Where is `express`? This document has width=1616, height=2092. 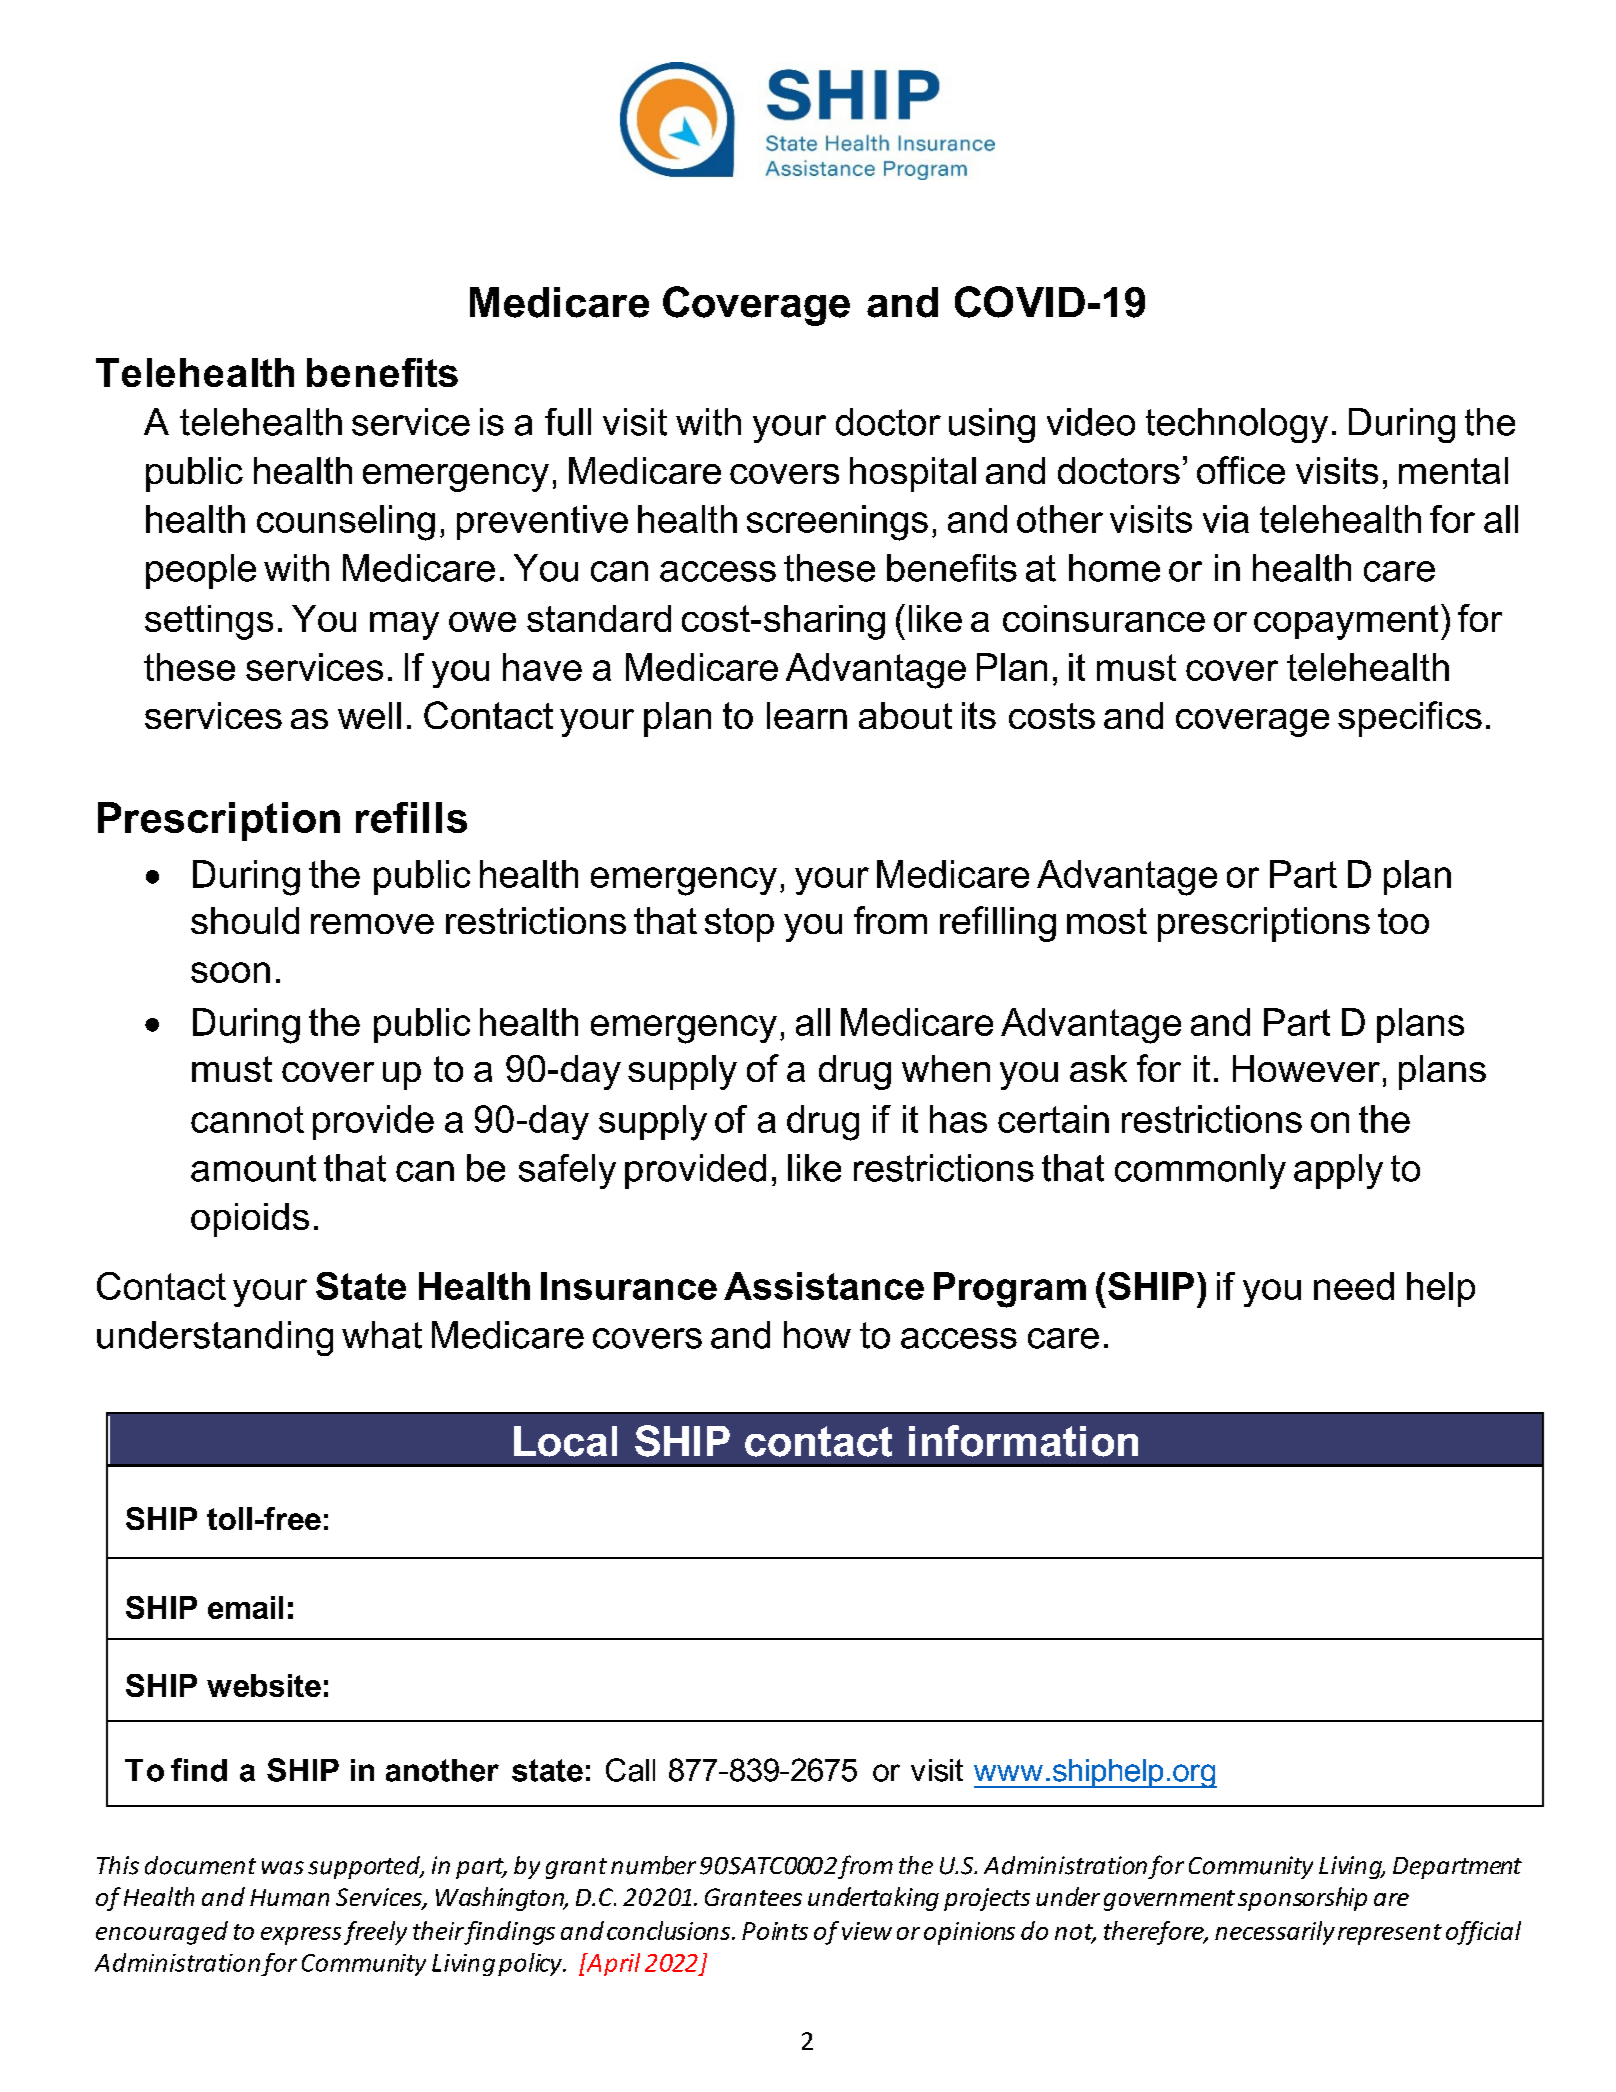
express is located at coordinates (301, 1936).
